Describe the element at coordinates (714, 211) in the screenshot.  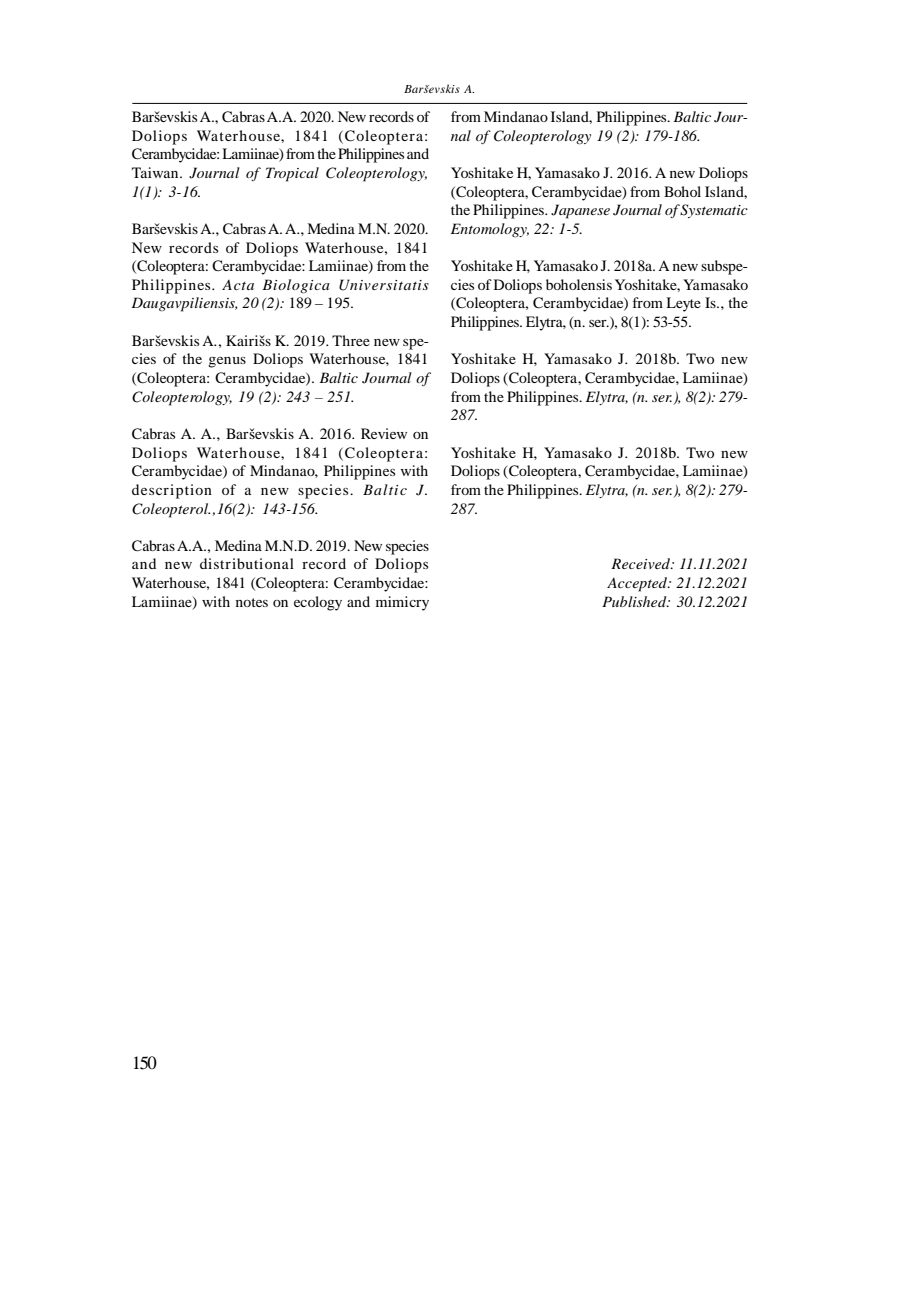
I see `Systematic` at that location.
